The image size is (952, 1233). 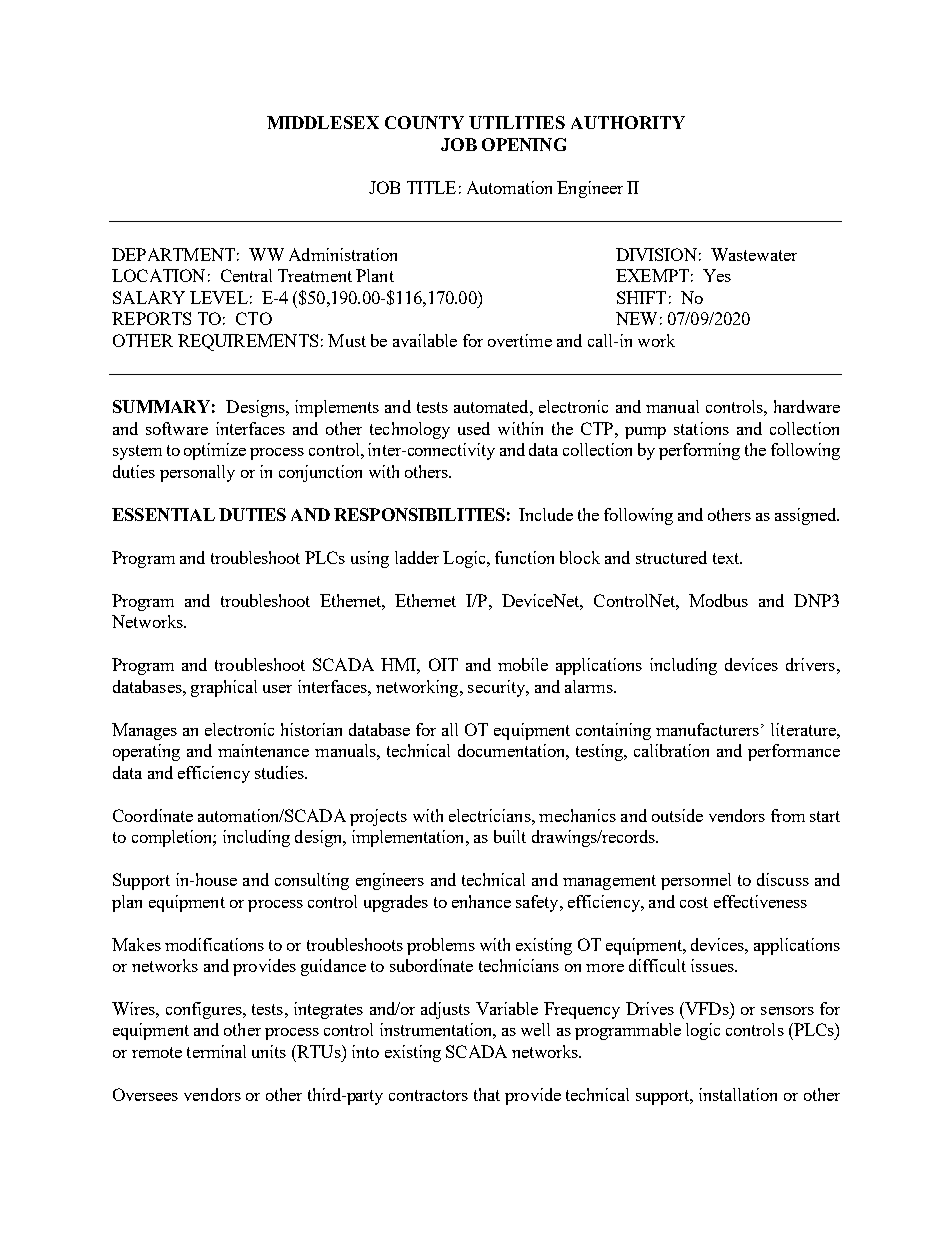 What do you see at coordinates (474, 428) in the screenshot?
I see `used` at bounding box center [474, 428].
